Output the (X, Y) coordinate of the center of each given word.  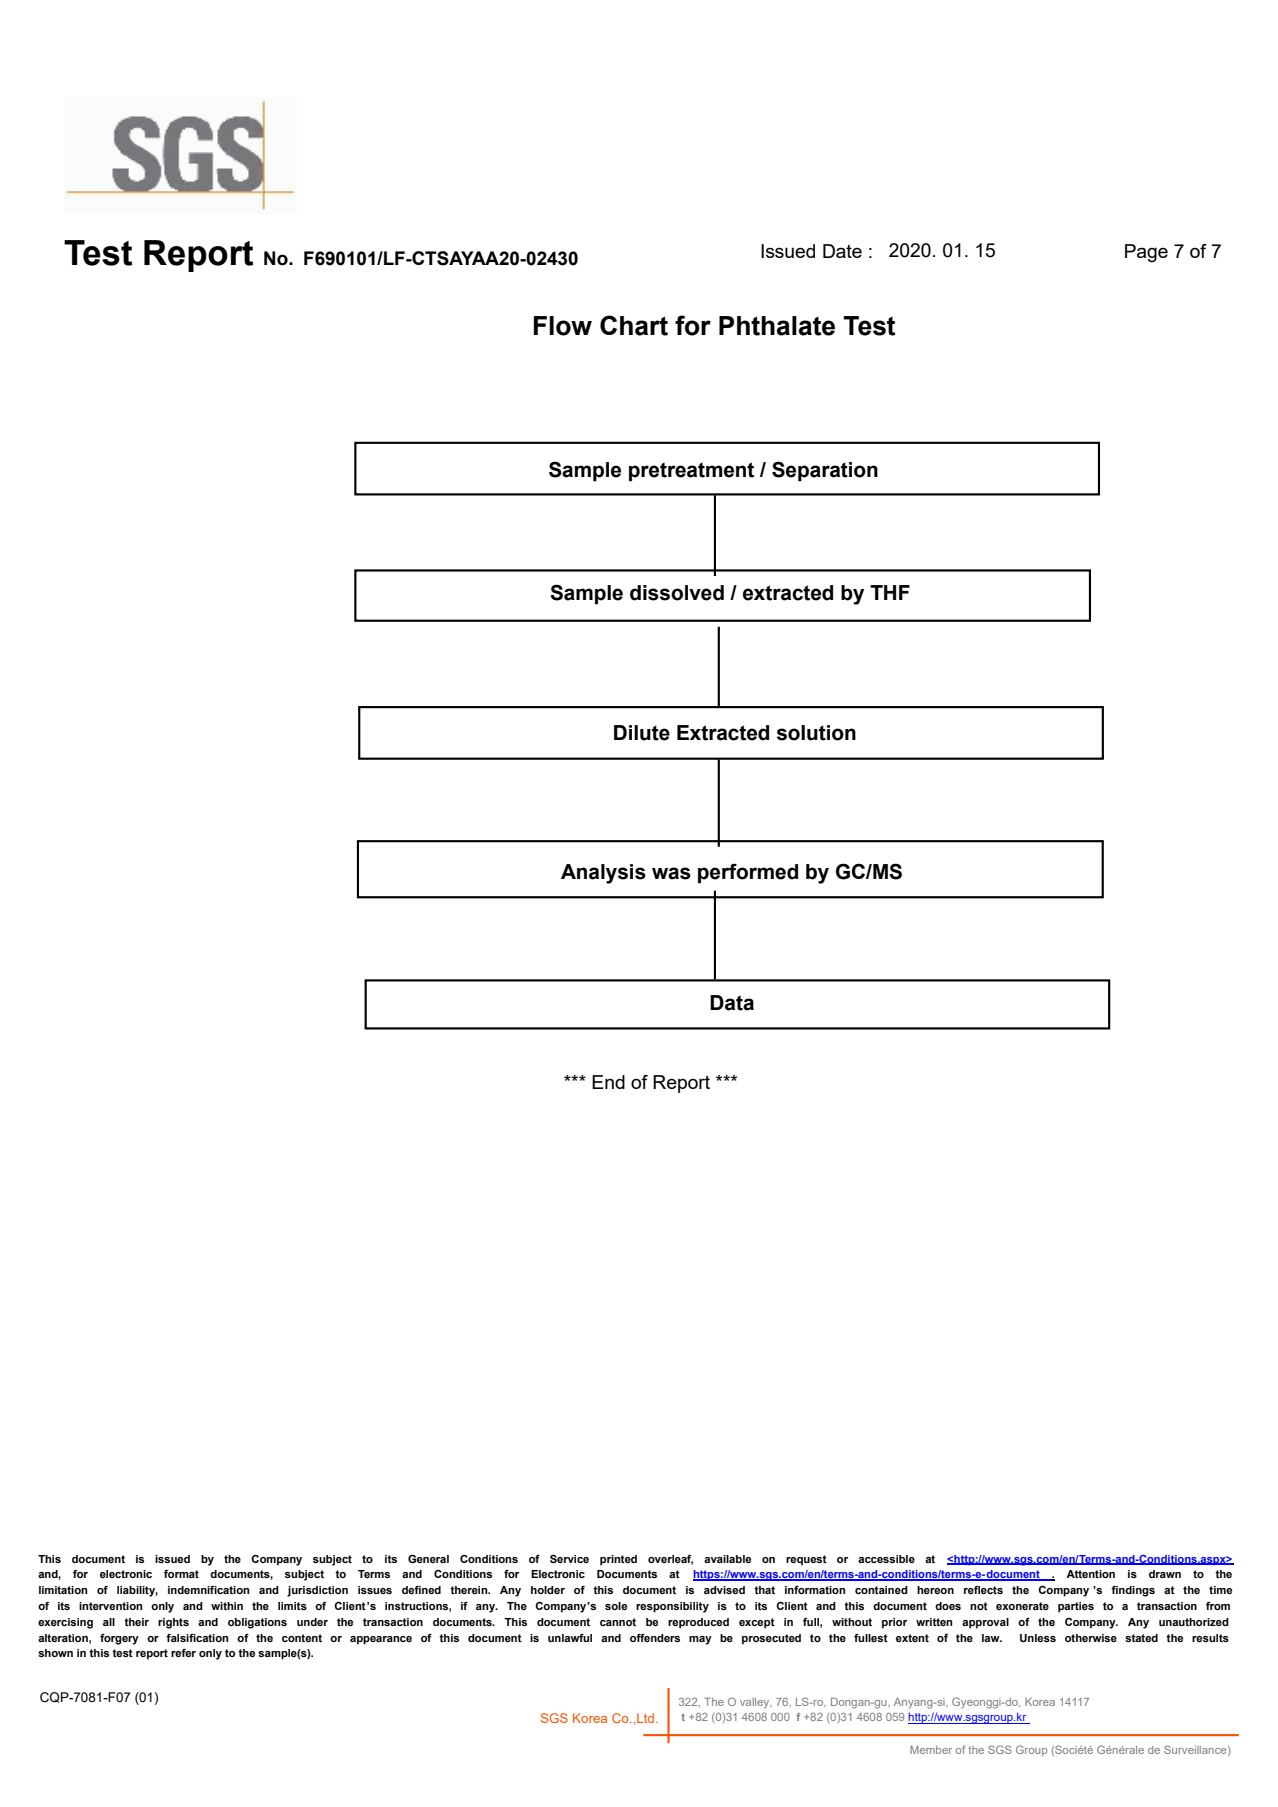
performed (748, 873)
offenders (655, 1638)
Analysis (603, 874)
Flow (563, 326)
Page (1146, 253)
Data (732, 1003)
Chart (634, 325)
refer (183, 1653)
